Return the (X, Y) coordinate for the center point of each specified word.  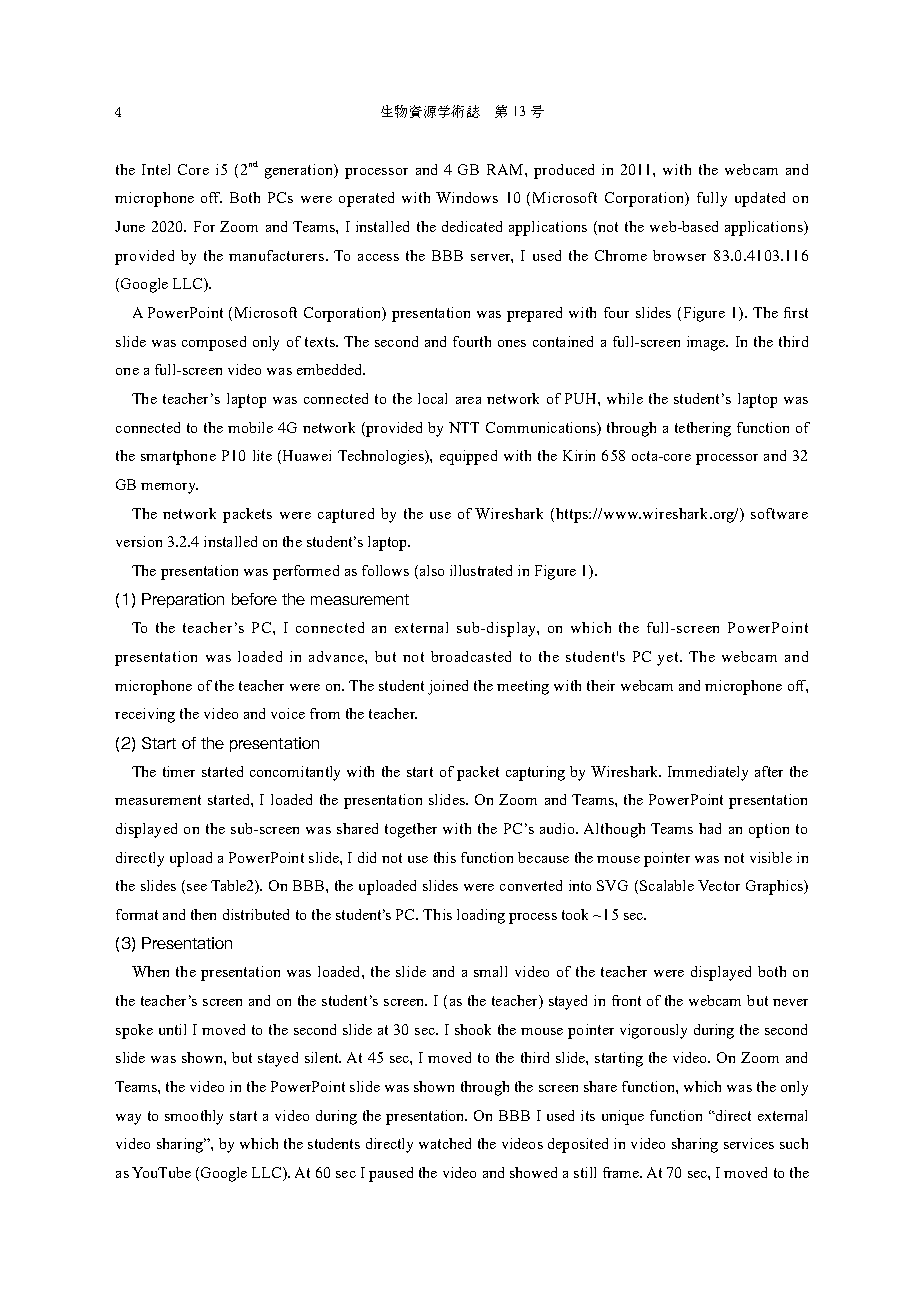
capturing (535, 773)
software (779, 513)
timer (179, 771)
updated (760, 199)
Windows (467, 197)
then (203, 914)
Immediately (708, 773)
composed (214, 343)
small (490, 971)
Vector (719, 885)
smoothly (194, 1117)
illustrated (481, 570)
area (468, 400)
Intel (156, 169)
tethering (703, 429)
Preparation (183, 600)
